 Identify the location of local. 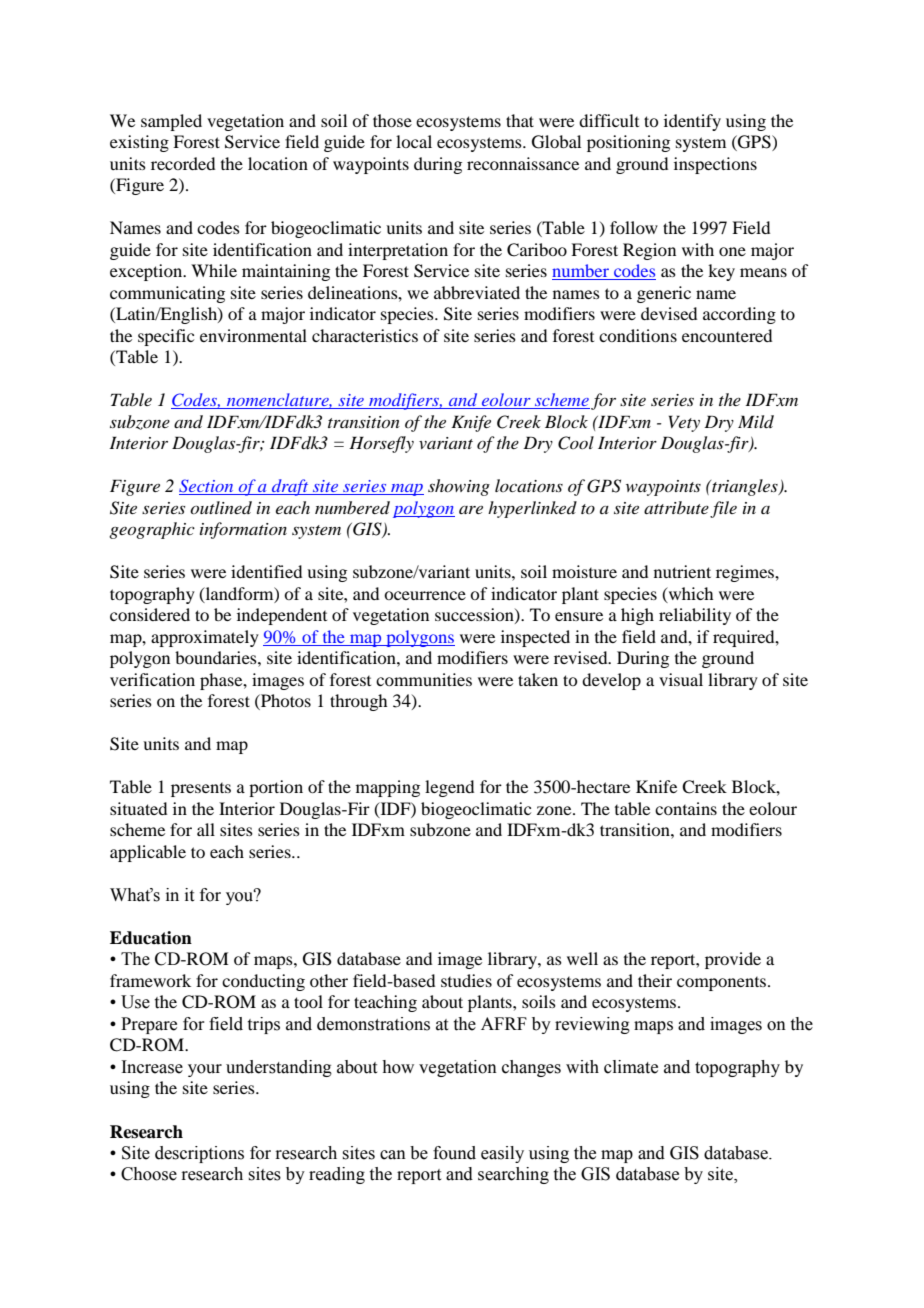
(414, 141).
